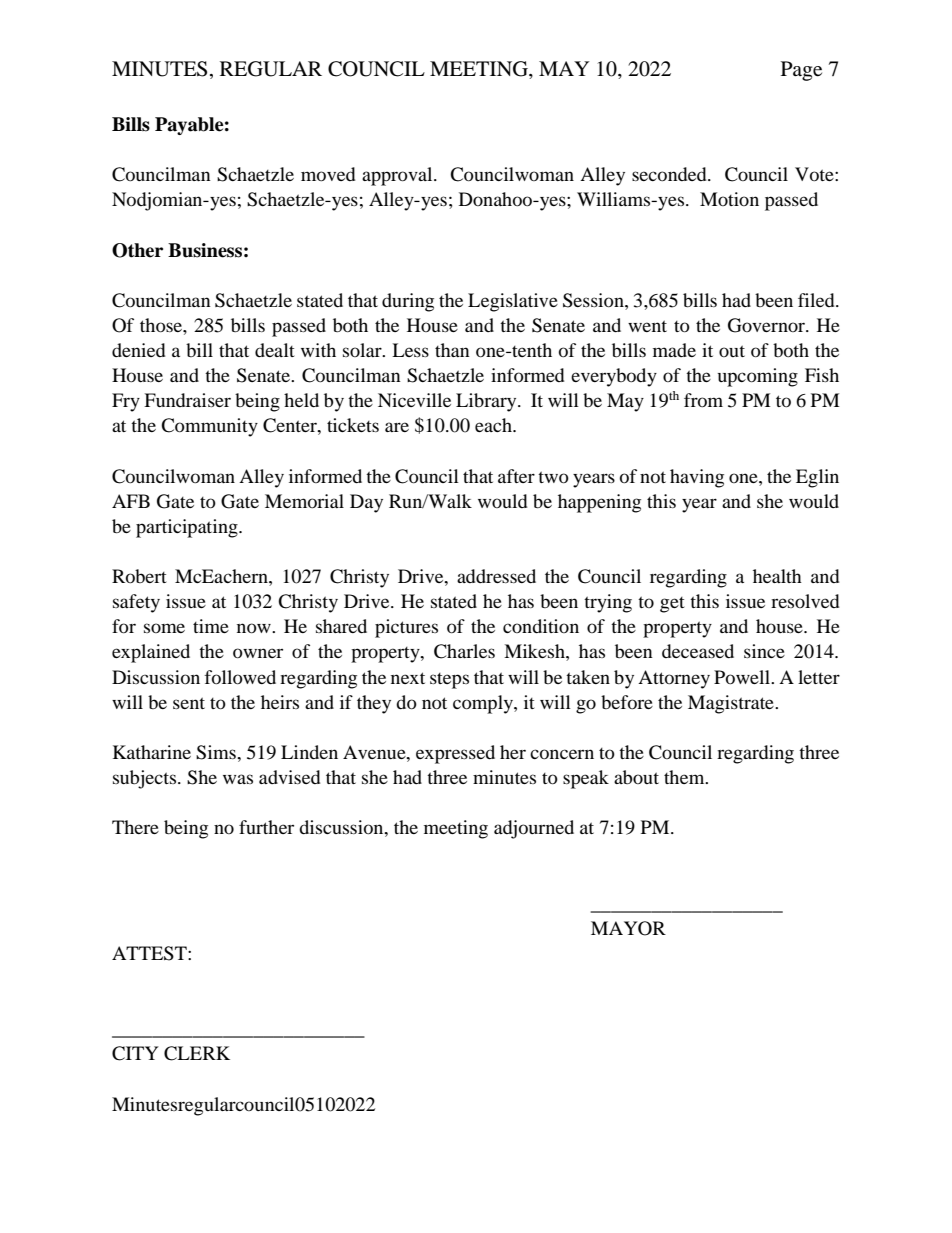 The height and width of the page is (1233, 952). What do you see at coordinates (211, 626) in the page?
I see `time` at bounding box center [211, 626].
